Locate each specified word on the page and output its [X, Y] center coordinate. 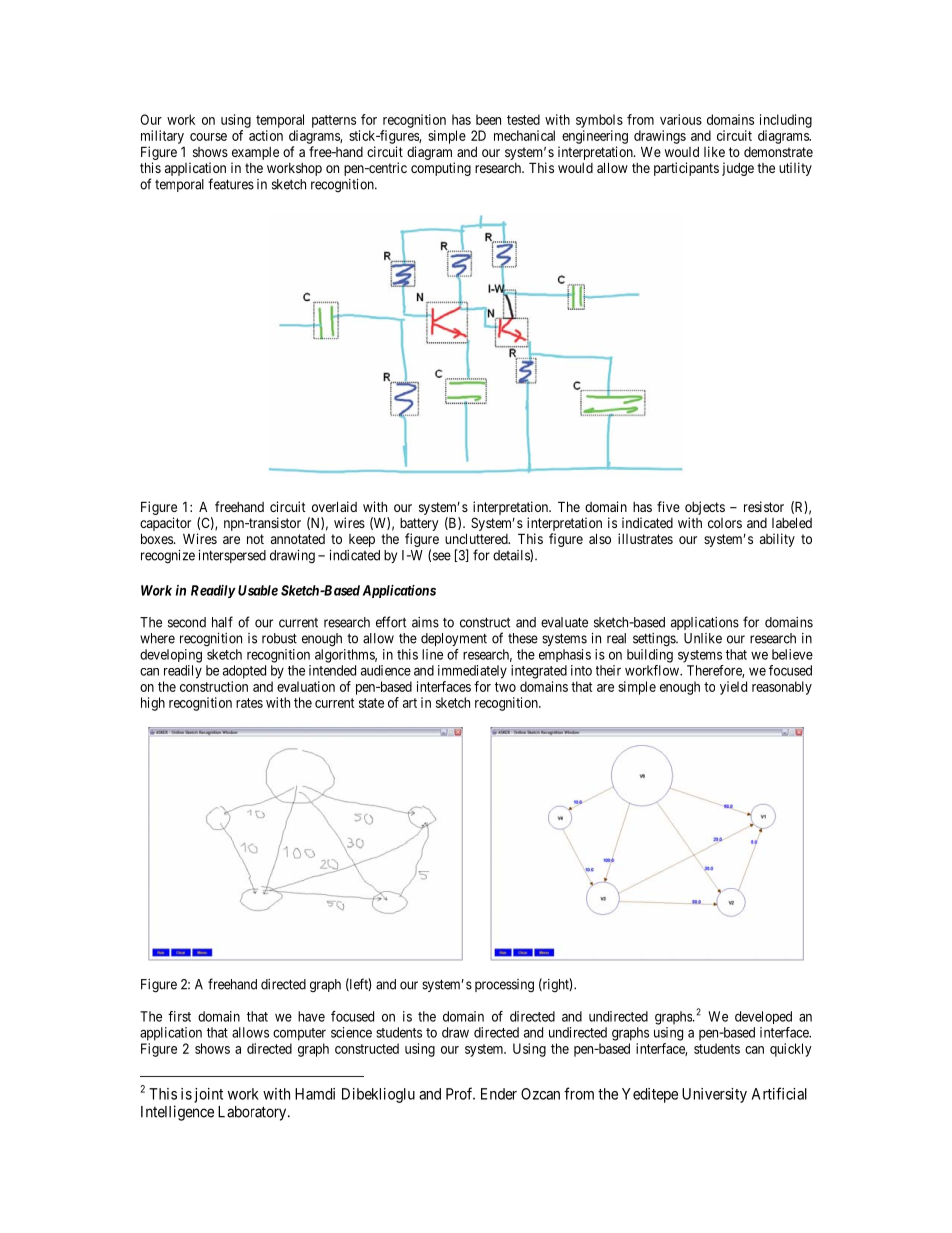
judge [738, 169]
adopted [244, 672]
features [231, 184]
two [505, 687]
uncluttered [477, 538]
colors [725, 523]
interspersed [232, 556]
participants [686, 169]
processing [504, 986]
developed [763, 1017]
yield [733, 688]
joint [208, 1095]
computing [441, 169]
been [488, 119]
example [255, 155]
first [179, 1016]
